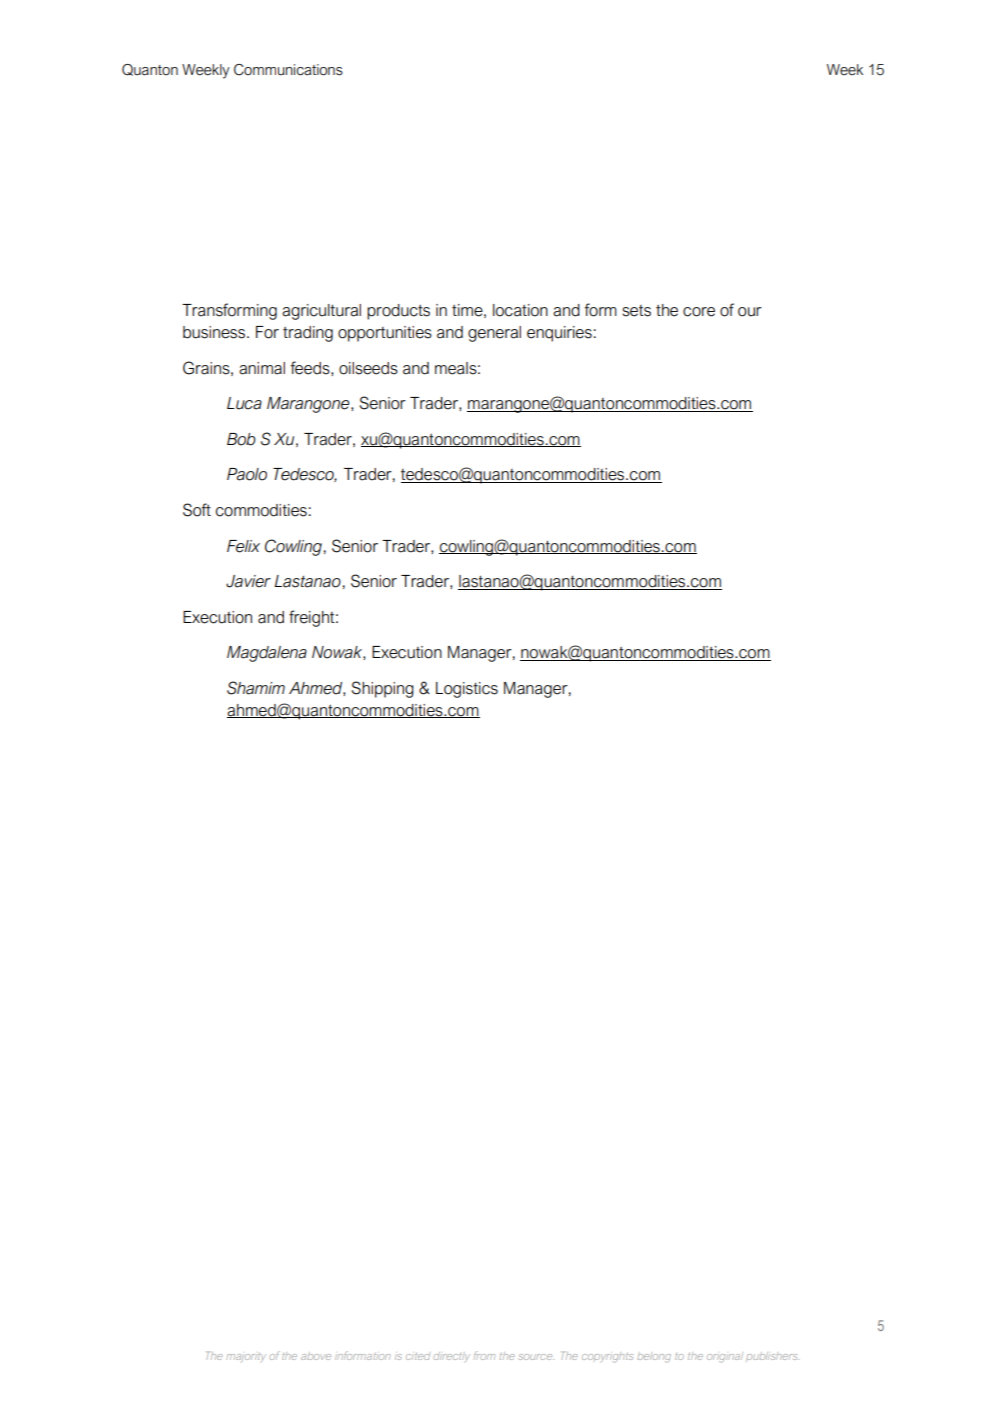 The height and width of the screenshot is (1422, 1006). What do you see at coordinates (382, 689) in the screenshot?
I see `Shipping` at bounding box center [382, 689].
